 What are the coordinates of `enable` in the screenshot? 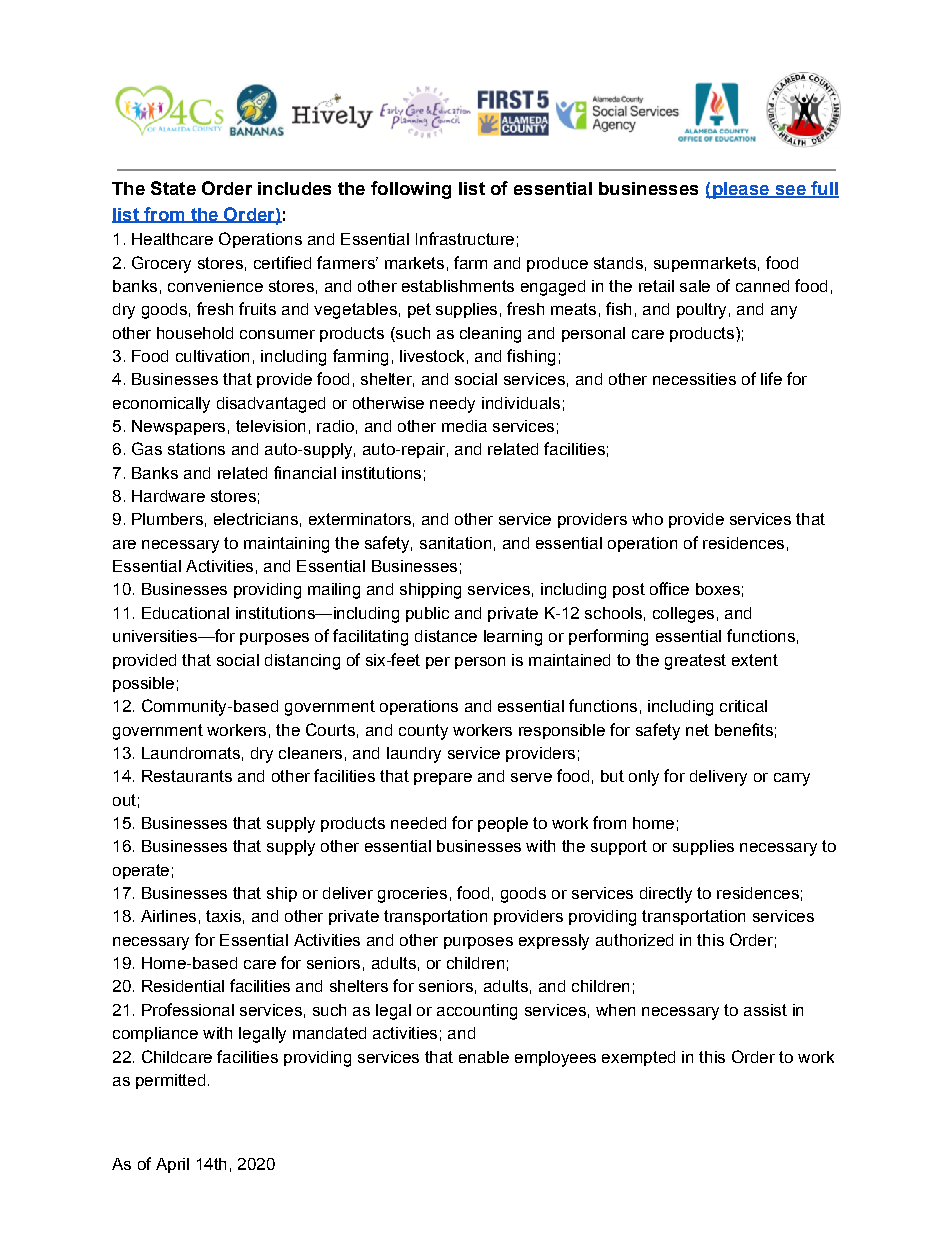 It's located at (484, 1057).
